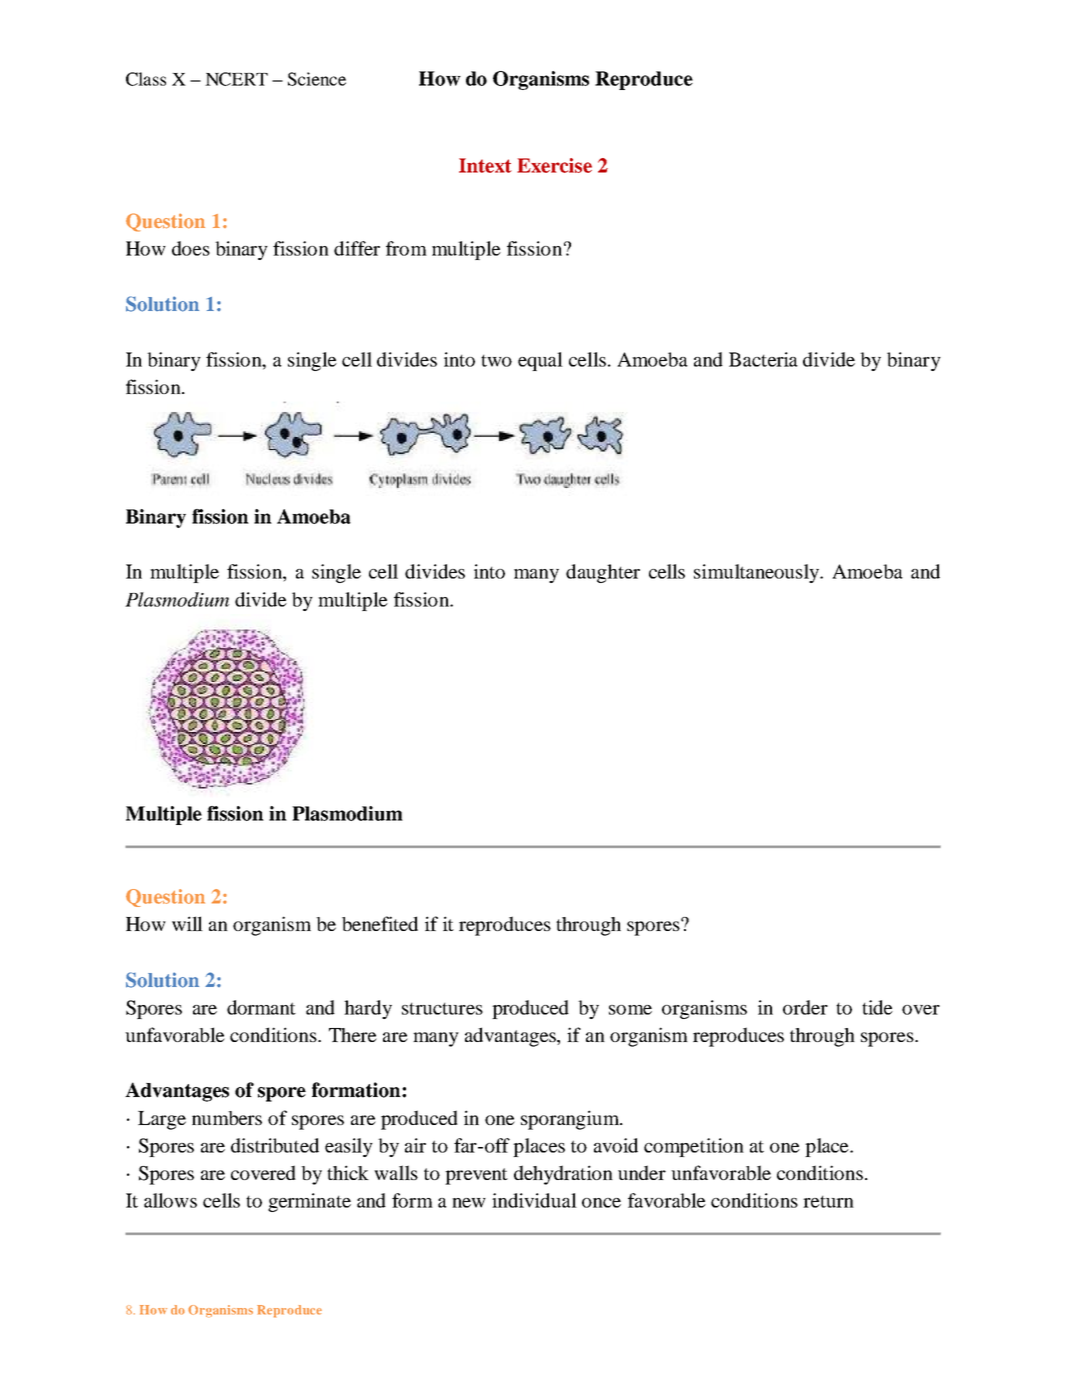 This document has width=1066, height=1380. Describe the element at coordinates (805, 1007) in the document. I see `order` at that location.
